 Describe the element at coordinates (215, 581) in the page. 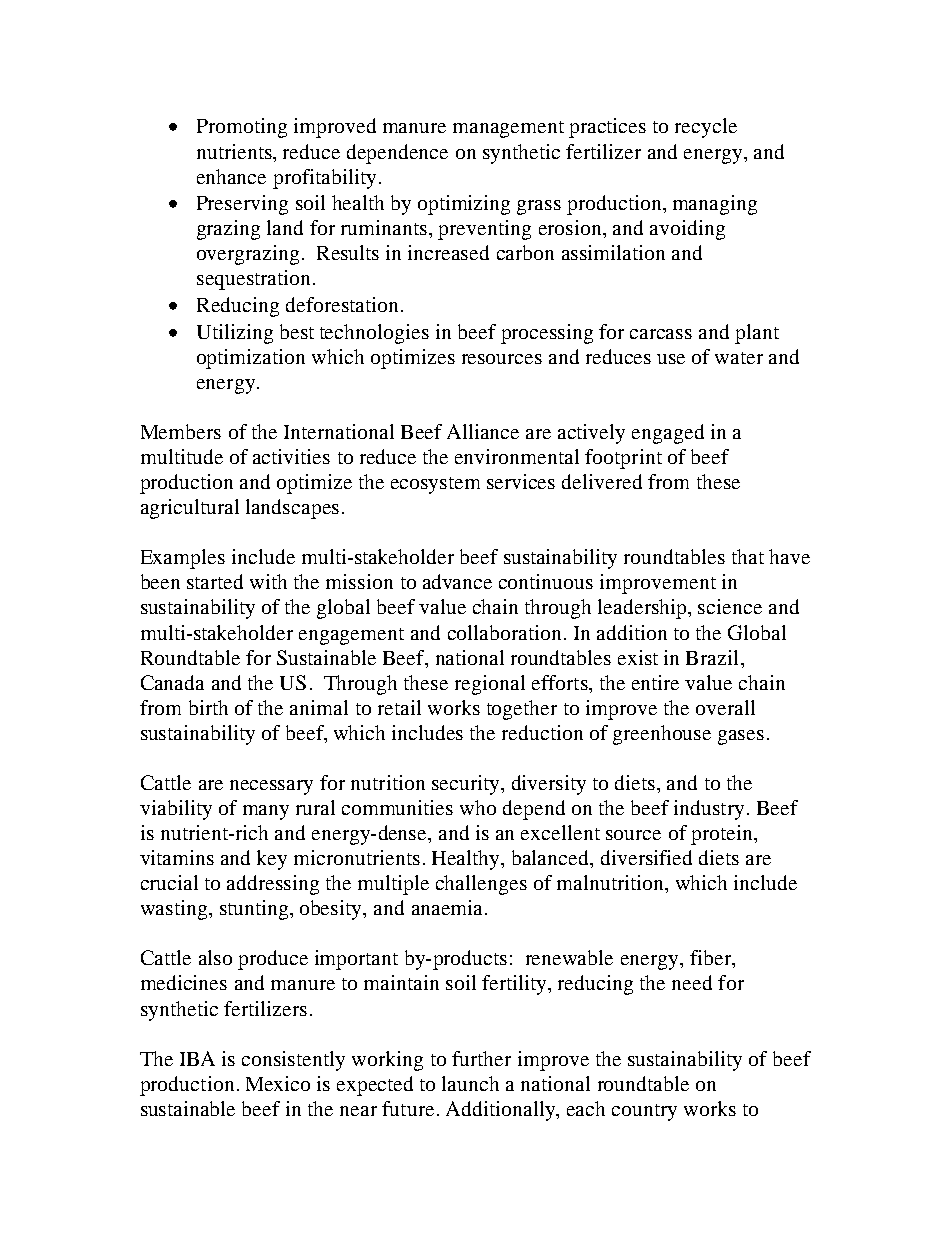

I see `started` at that location.
